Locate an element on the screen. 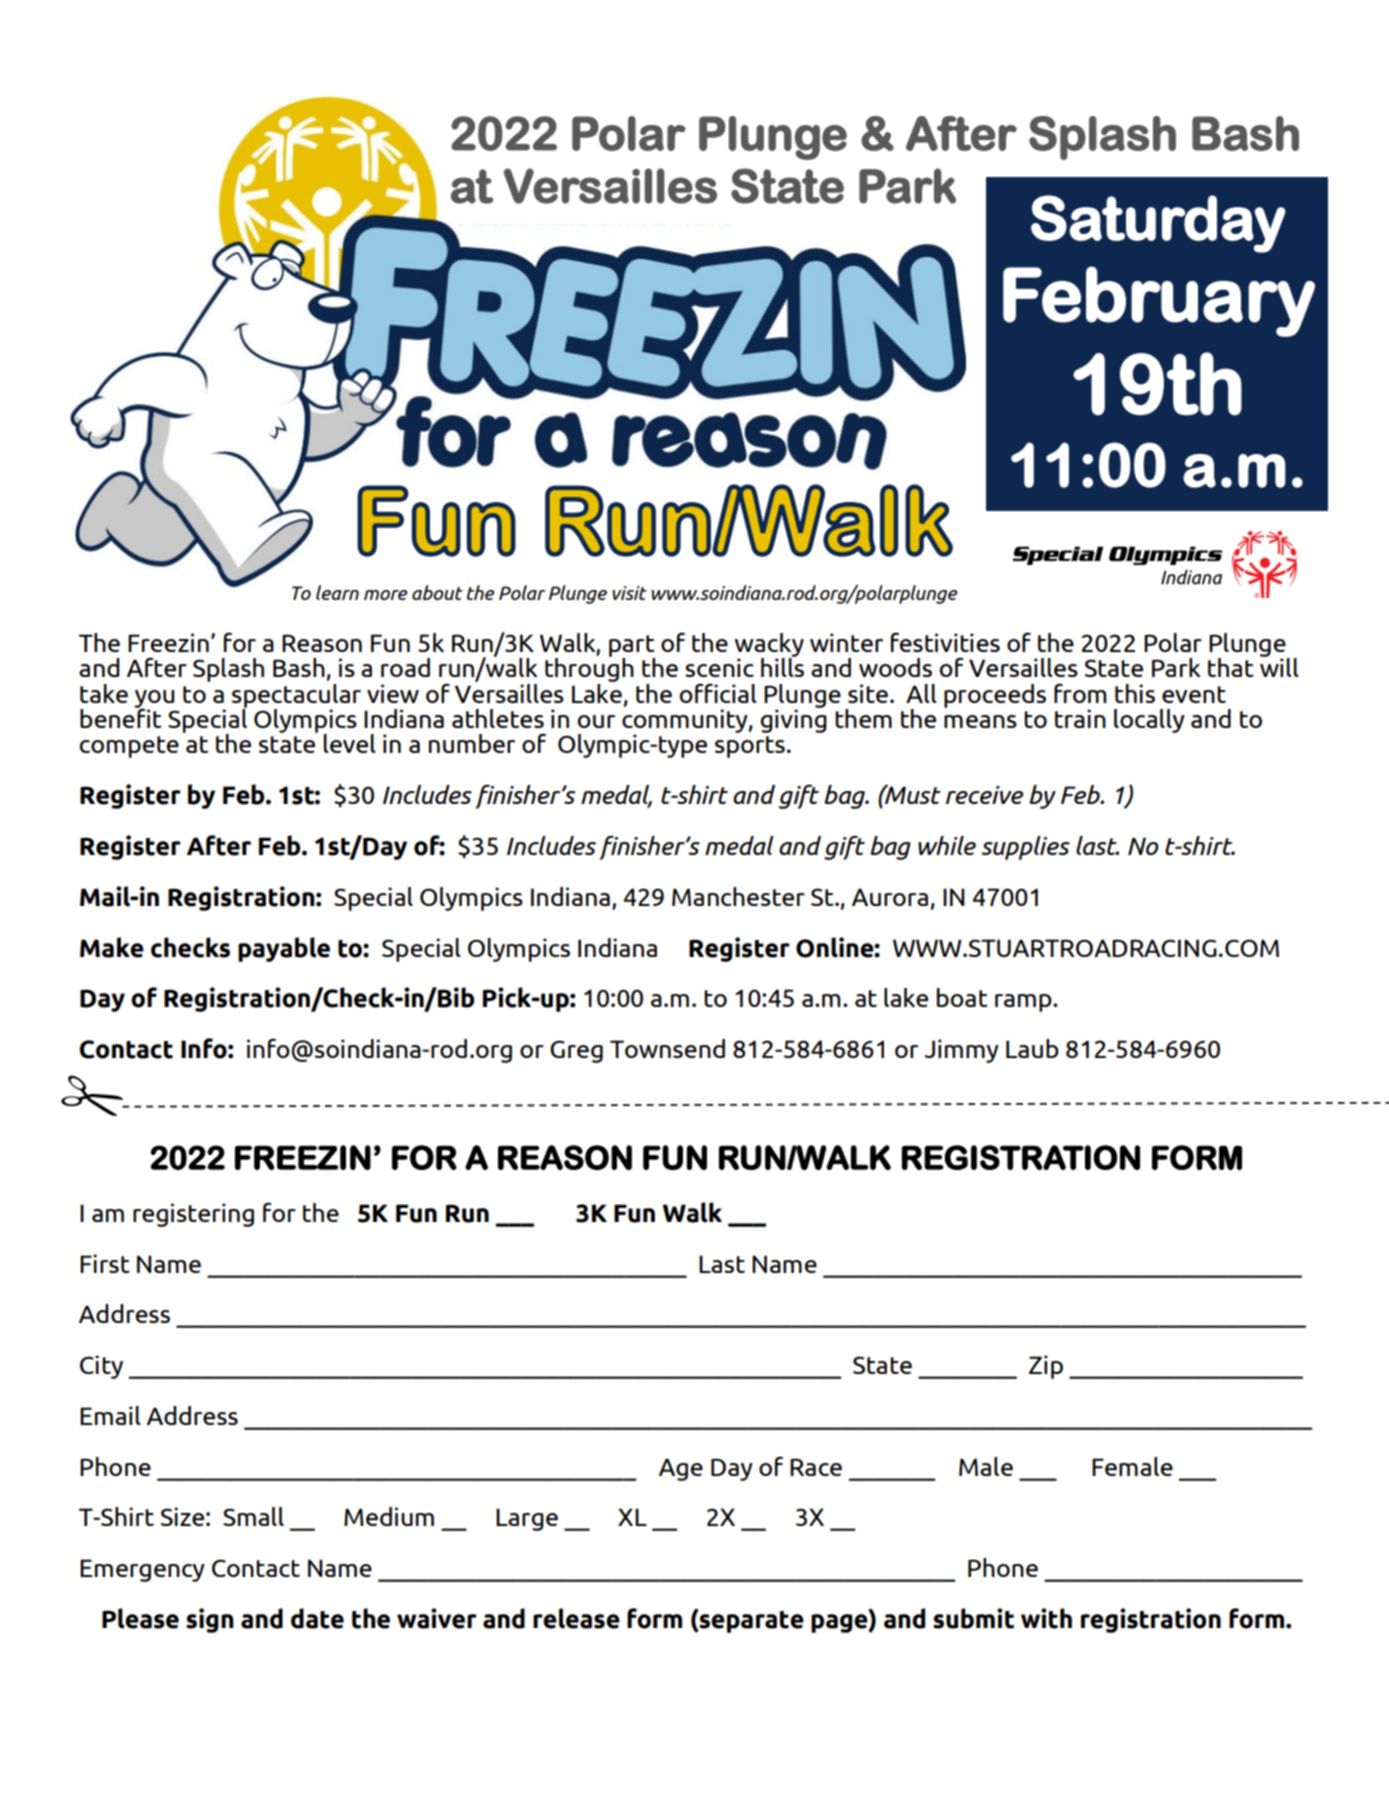 The height and width of the screenshot is (1797, 1389). Townsend is located at coordinates (667, 1048).
